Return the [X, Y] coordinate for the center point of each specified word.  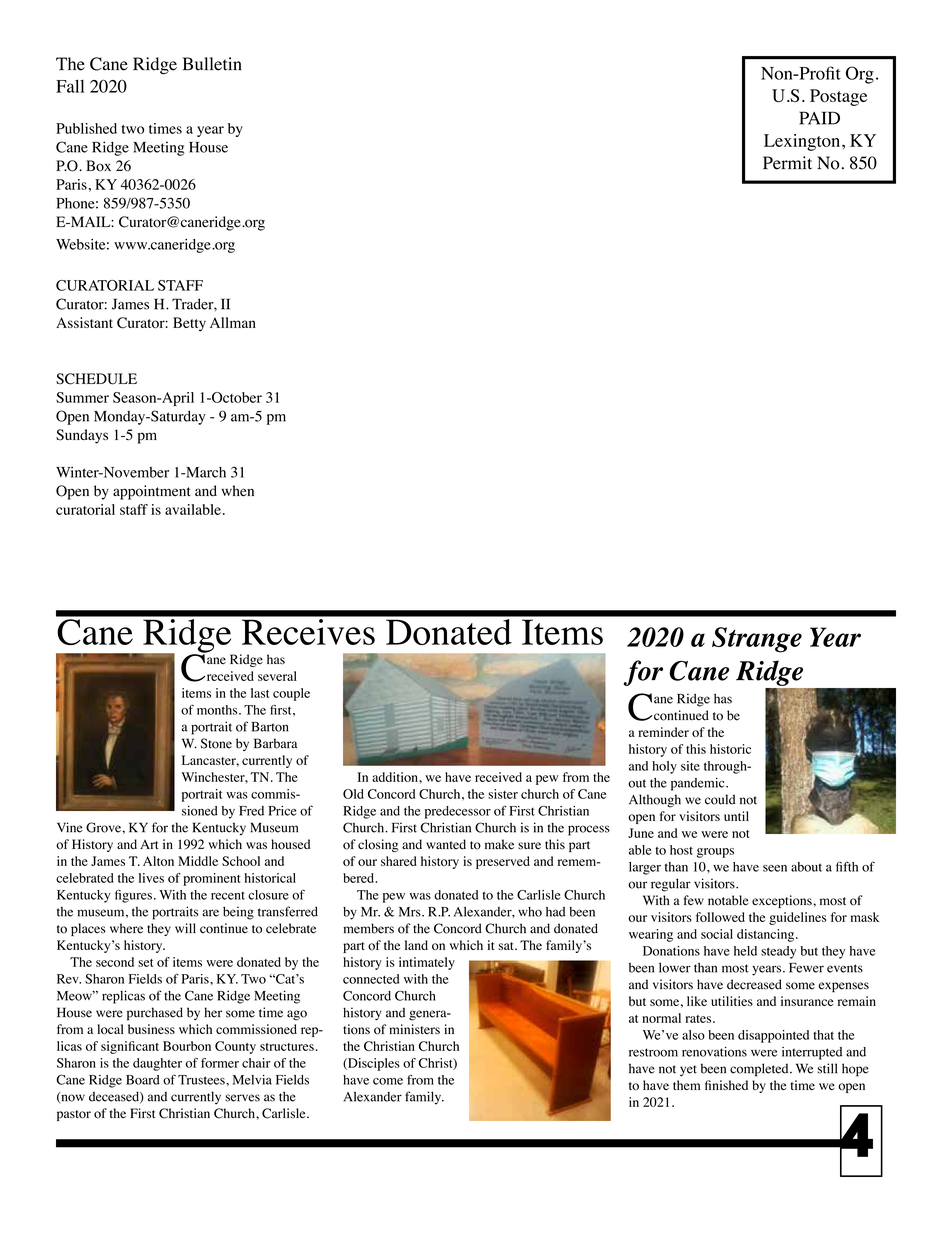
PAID [819, 118]
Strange [757, 640]
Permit [787, 163]
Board [143, 1080]
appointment [152, 492]
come [388, 1081]
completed [760, 1070]
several [277, 676]
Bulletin [212, 64]
